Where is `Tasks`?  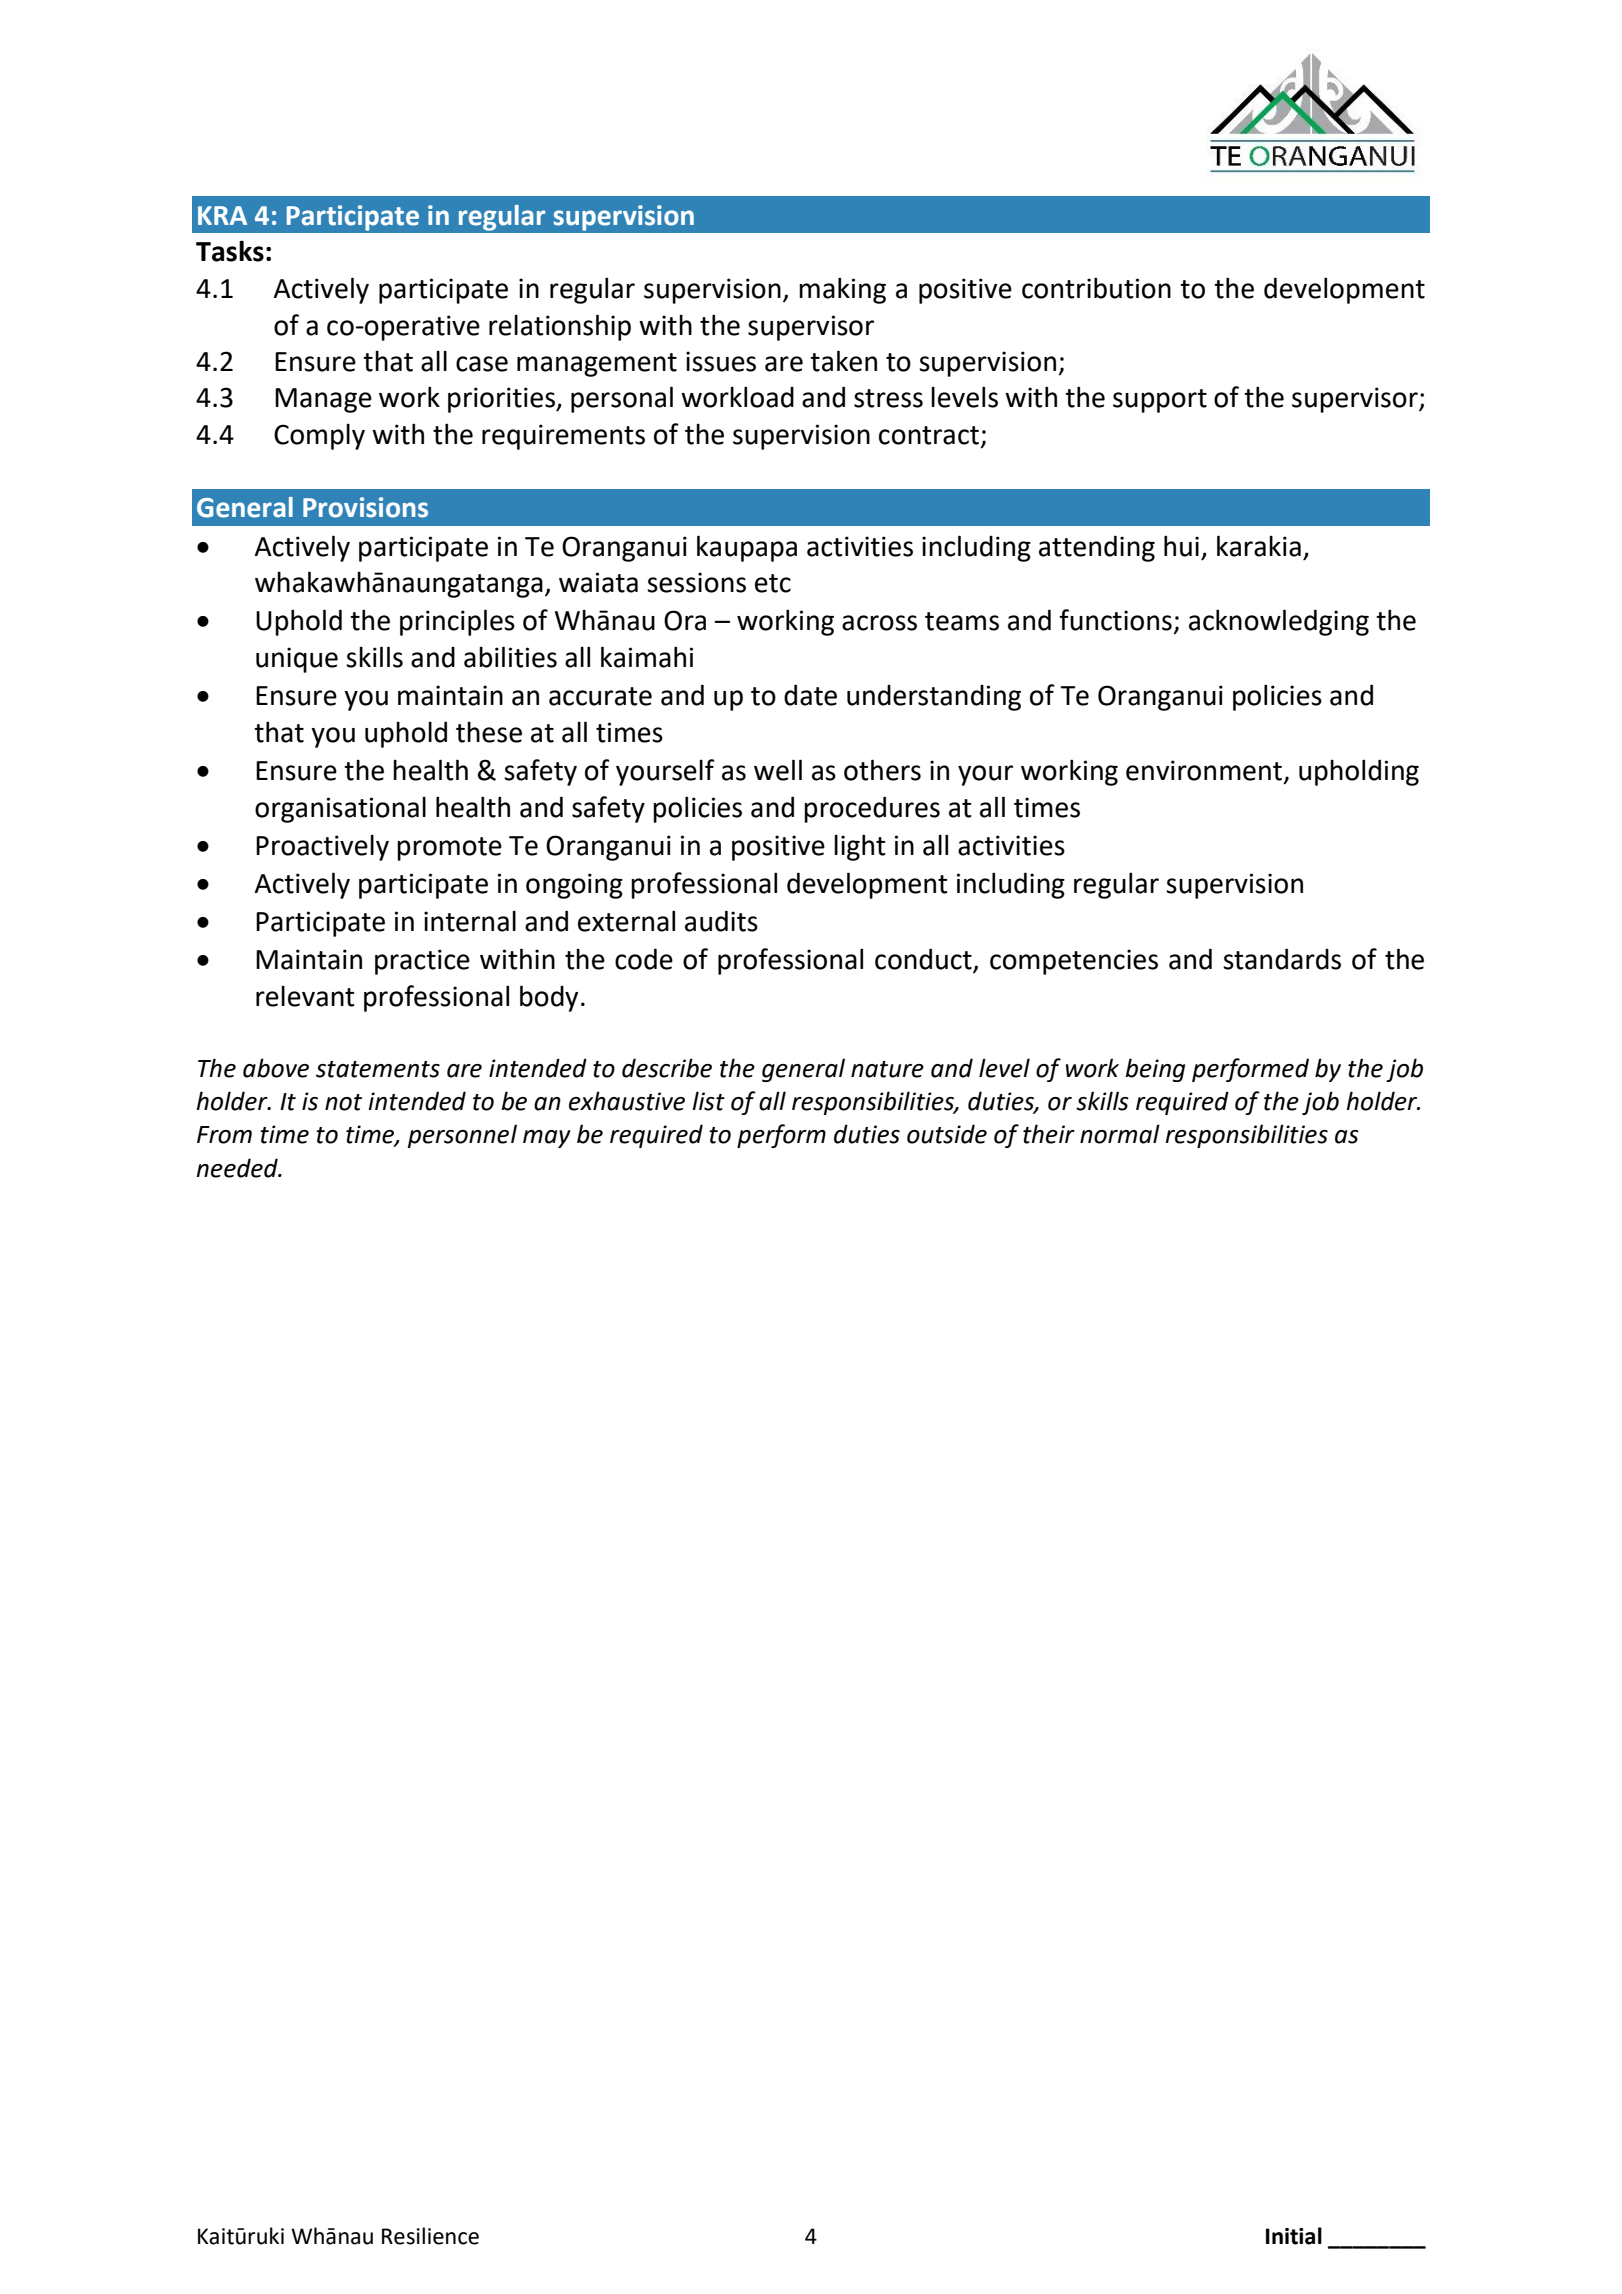
Tasks is located at coordinates (230, 251).
